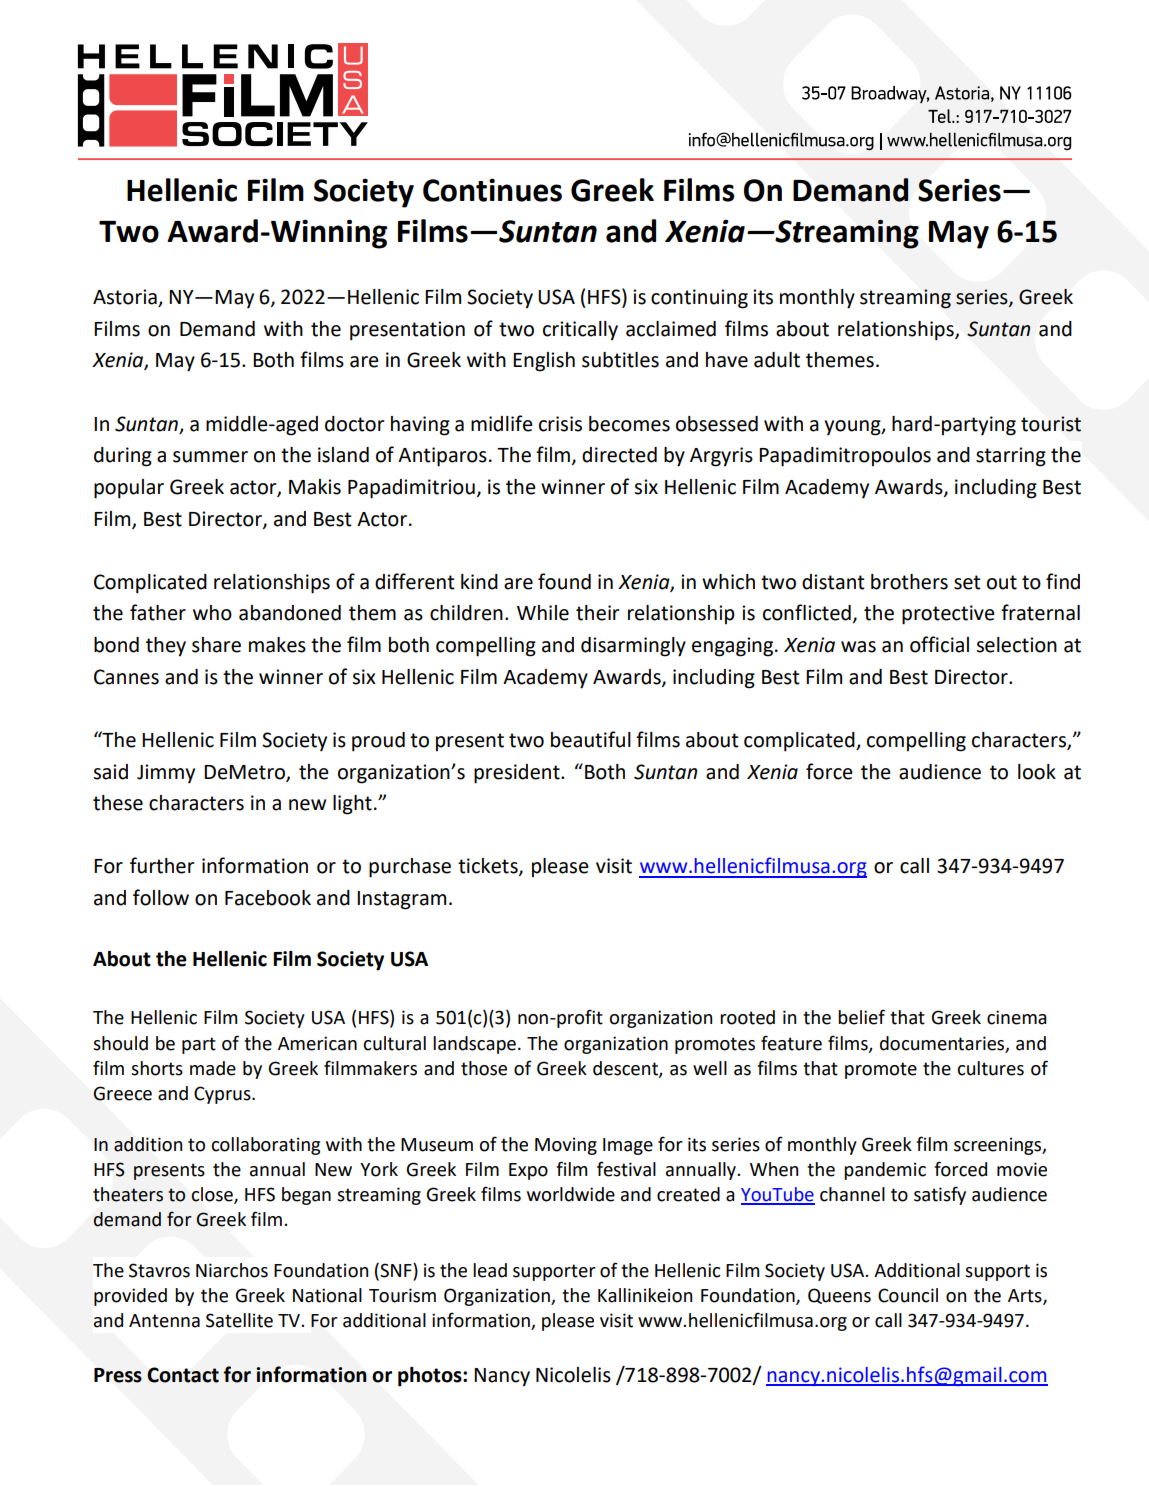  What do you see at coordinates (492, 190) in the document?
I see `Continues` at bounding box center [492, 190].
